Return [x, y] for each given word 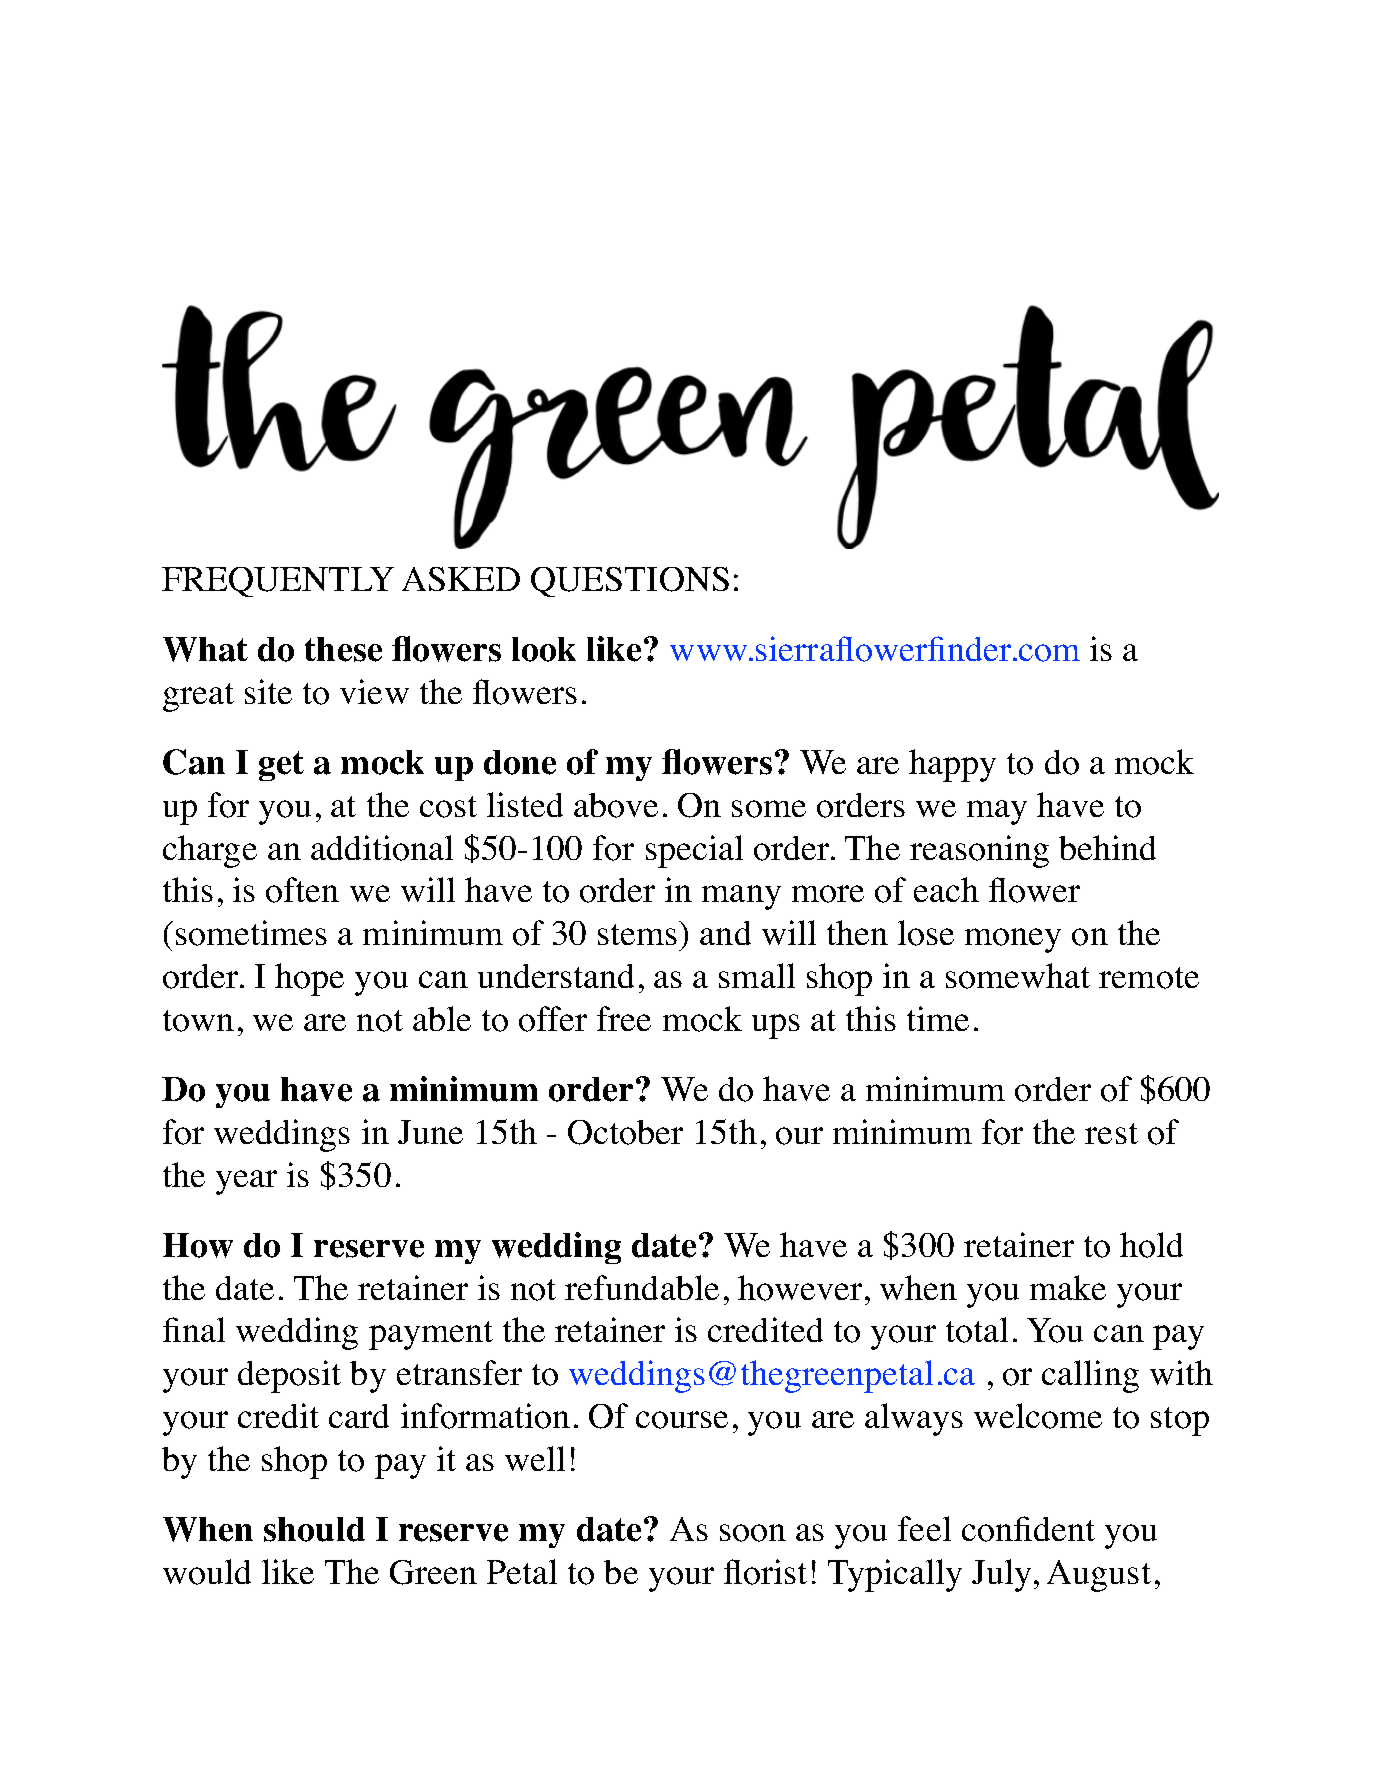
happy [952, 765]
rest [1111, 1133]
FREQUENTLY [278, 582]
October [625, 1132]
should [314, 1529]
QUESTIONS [630, 582]
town [198, 1021]
